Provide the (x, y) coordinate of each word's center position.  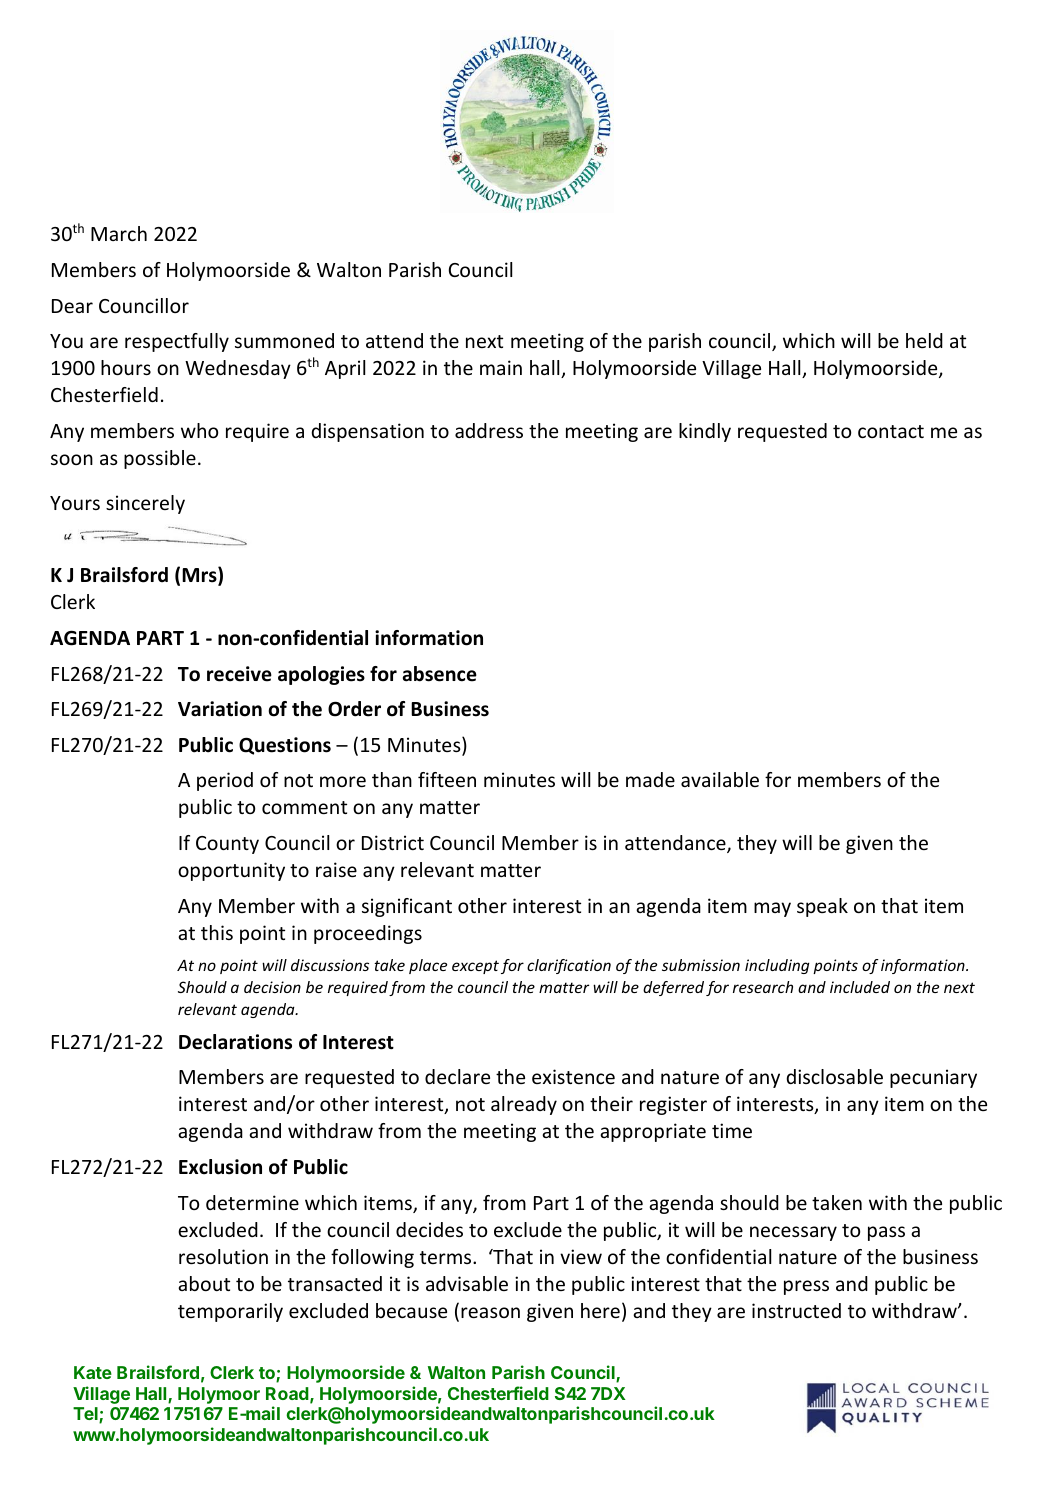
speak (822, 907)
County (227, 845)
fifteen (447, 779)
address (489, 430)
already (524, 1105)
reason (490, 1312)
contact (891, 431)
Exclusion (220, 1167)
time (732, 1130)
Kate (93, 1372)
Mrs (200, 576)
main (501, 367)
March (119, 233)
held (924, 340)
